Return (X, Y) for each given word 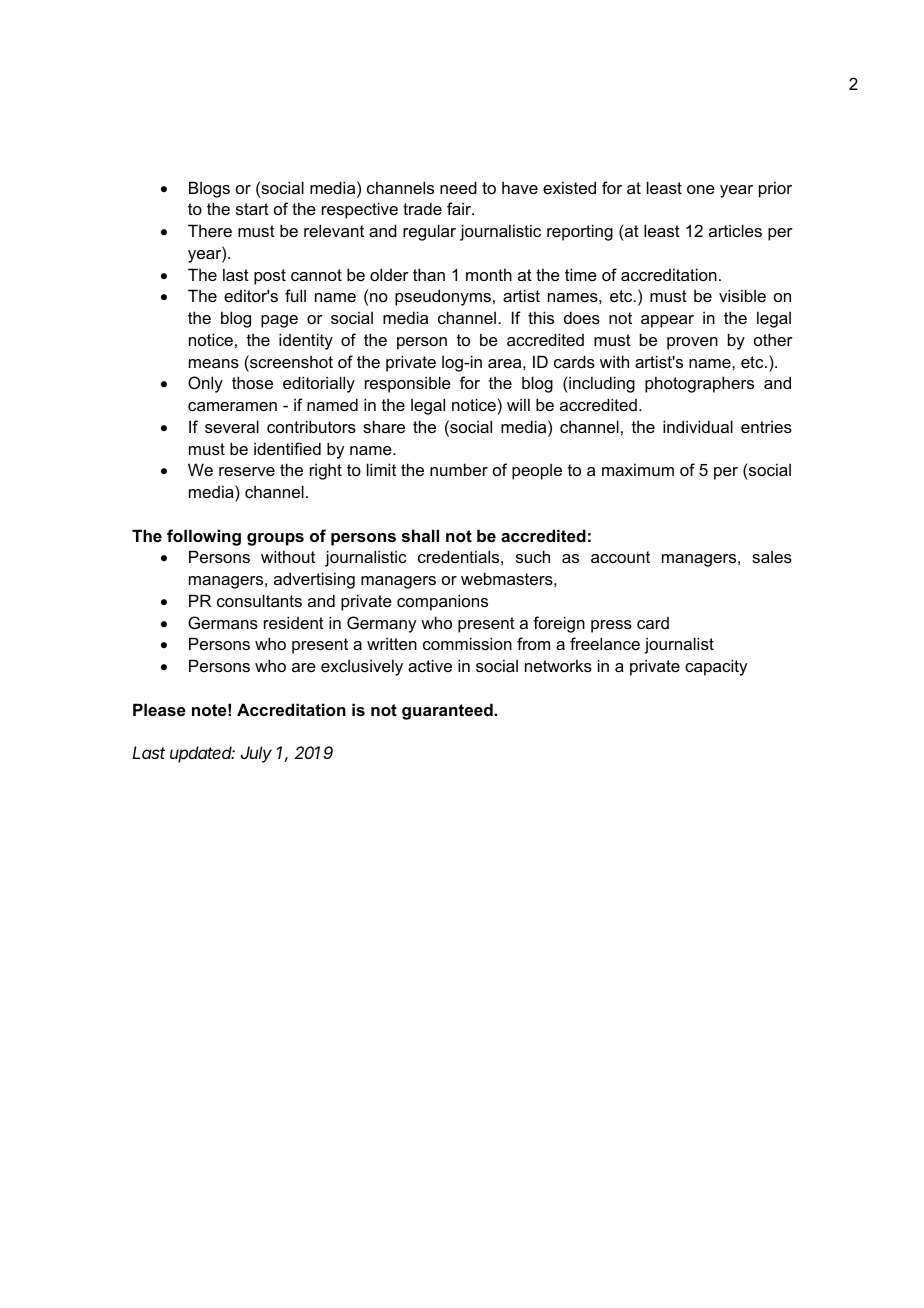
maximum (638, 469)
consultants (259, 600)
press (611, 626)
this (541, 317)
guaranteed (448, 711)
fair (460, 208)
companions (442, 602)
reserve (247, 471)
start (252, 209)
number (459, 469)
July (256, 754)
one (701, 189)
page (279, 321)
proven (692, 343)
